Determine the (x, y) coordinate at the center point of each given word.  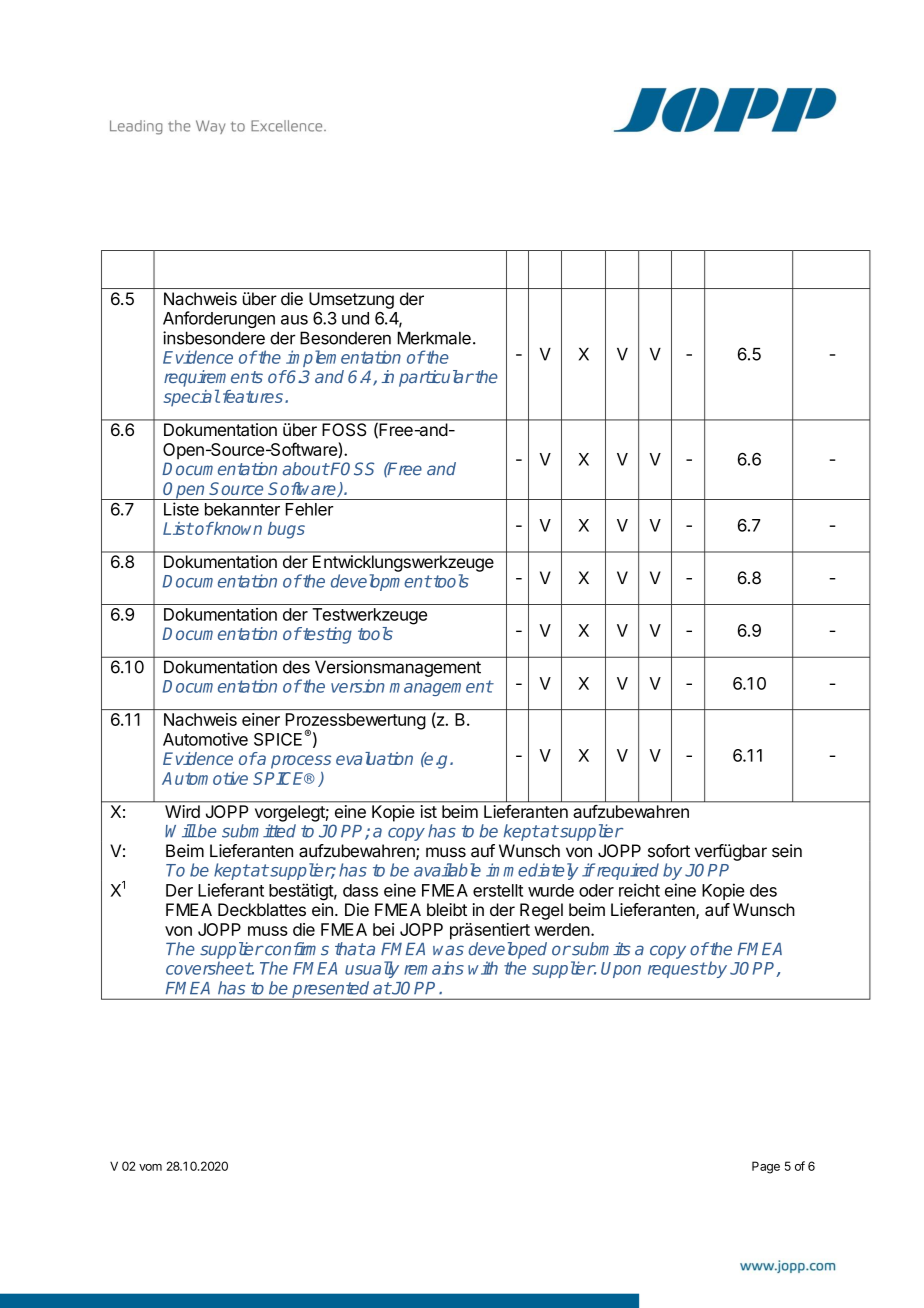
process (301, 762)
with (483, 968)
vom (150, 1167)
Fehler (310, 509)
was (448, 950)
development (381, 582)
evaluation (374, 758)
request (677, 970)
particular (436, 378)
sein (787, 851)
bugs (286, 530)
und (355, 318)
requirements (213, 378)
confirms (296, 949)
